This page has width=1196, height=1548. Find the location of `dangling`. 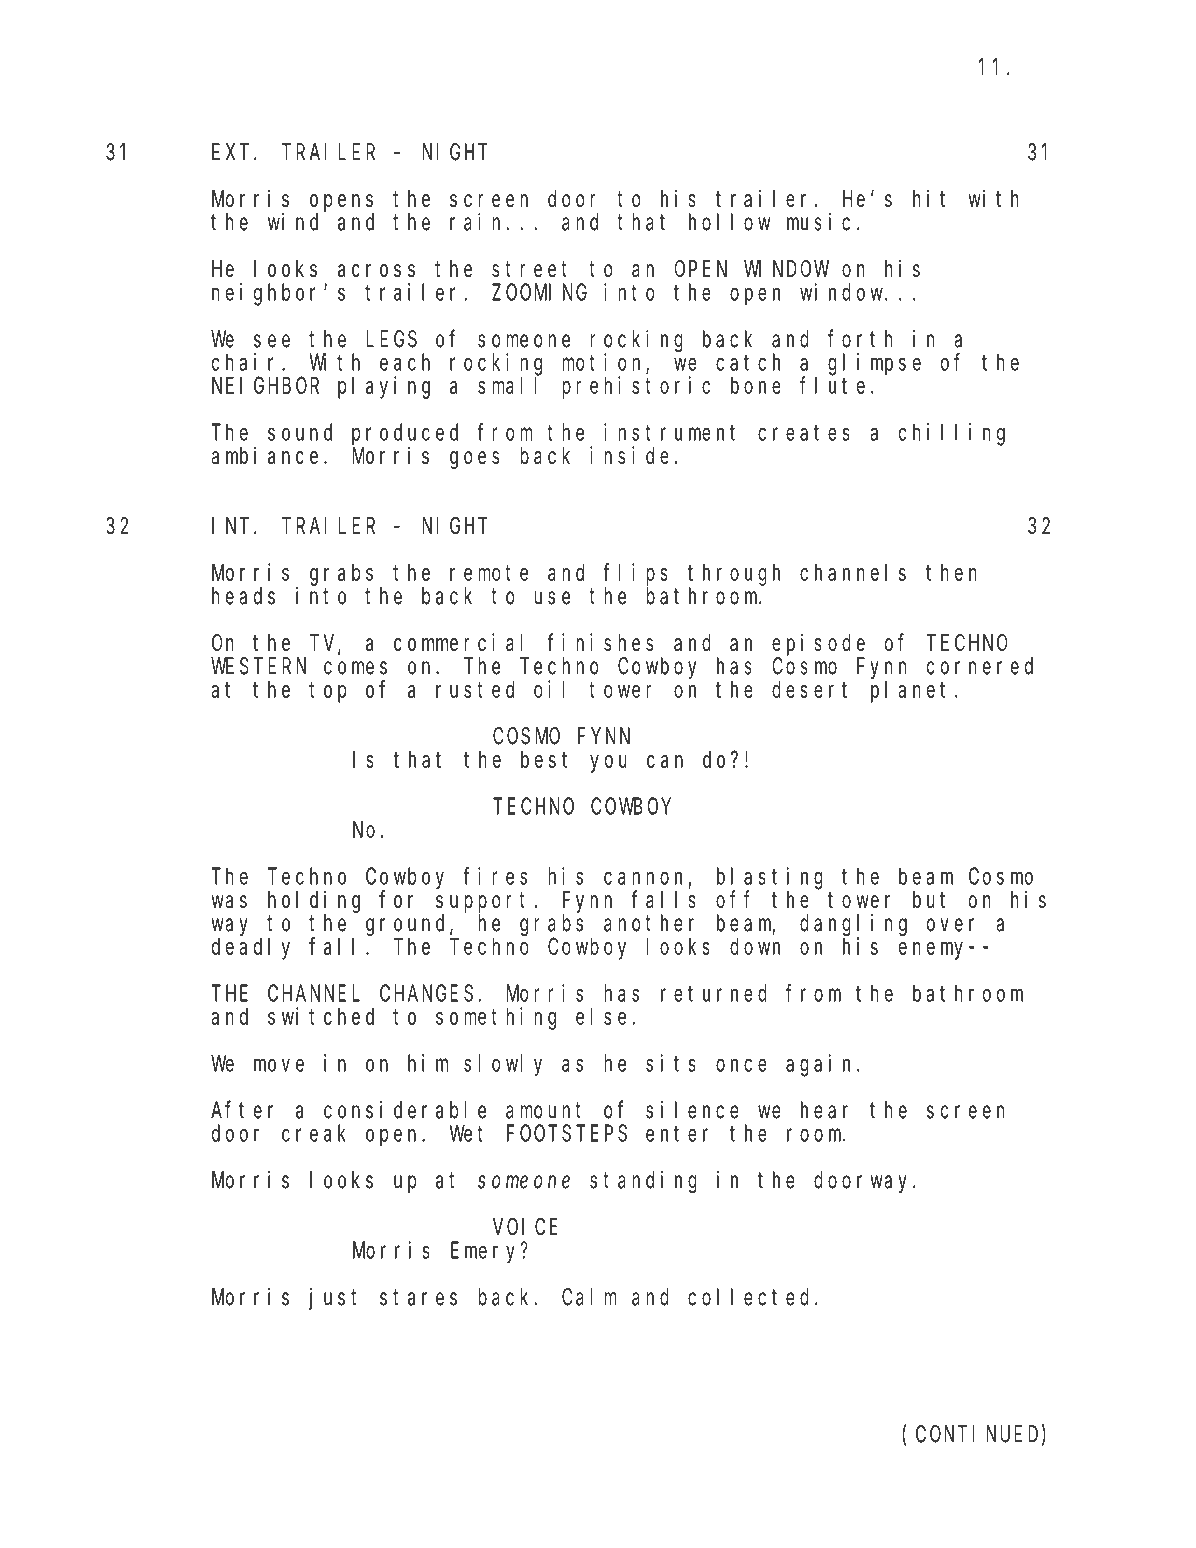

dangling is located at coordinates (853, 925).
